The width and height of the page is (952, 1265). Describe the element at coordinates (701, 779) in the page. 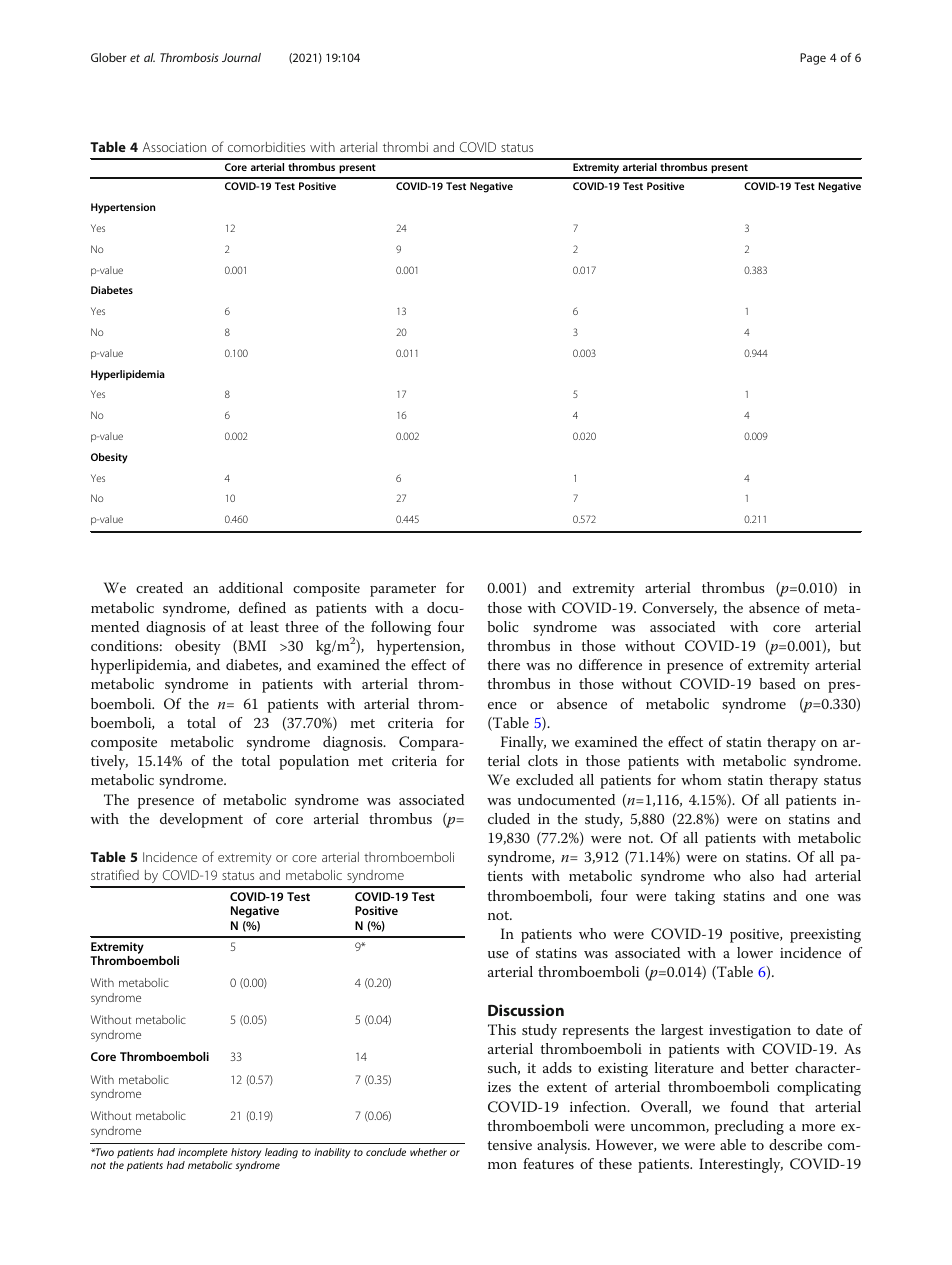

I see `whom` at that location.
